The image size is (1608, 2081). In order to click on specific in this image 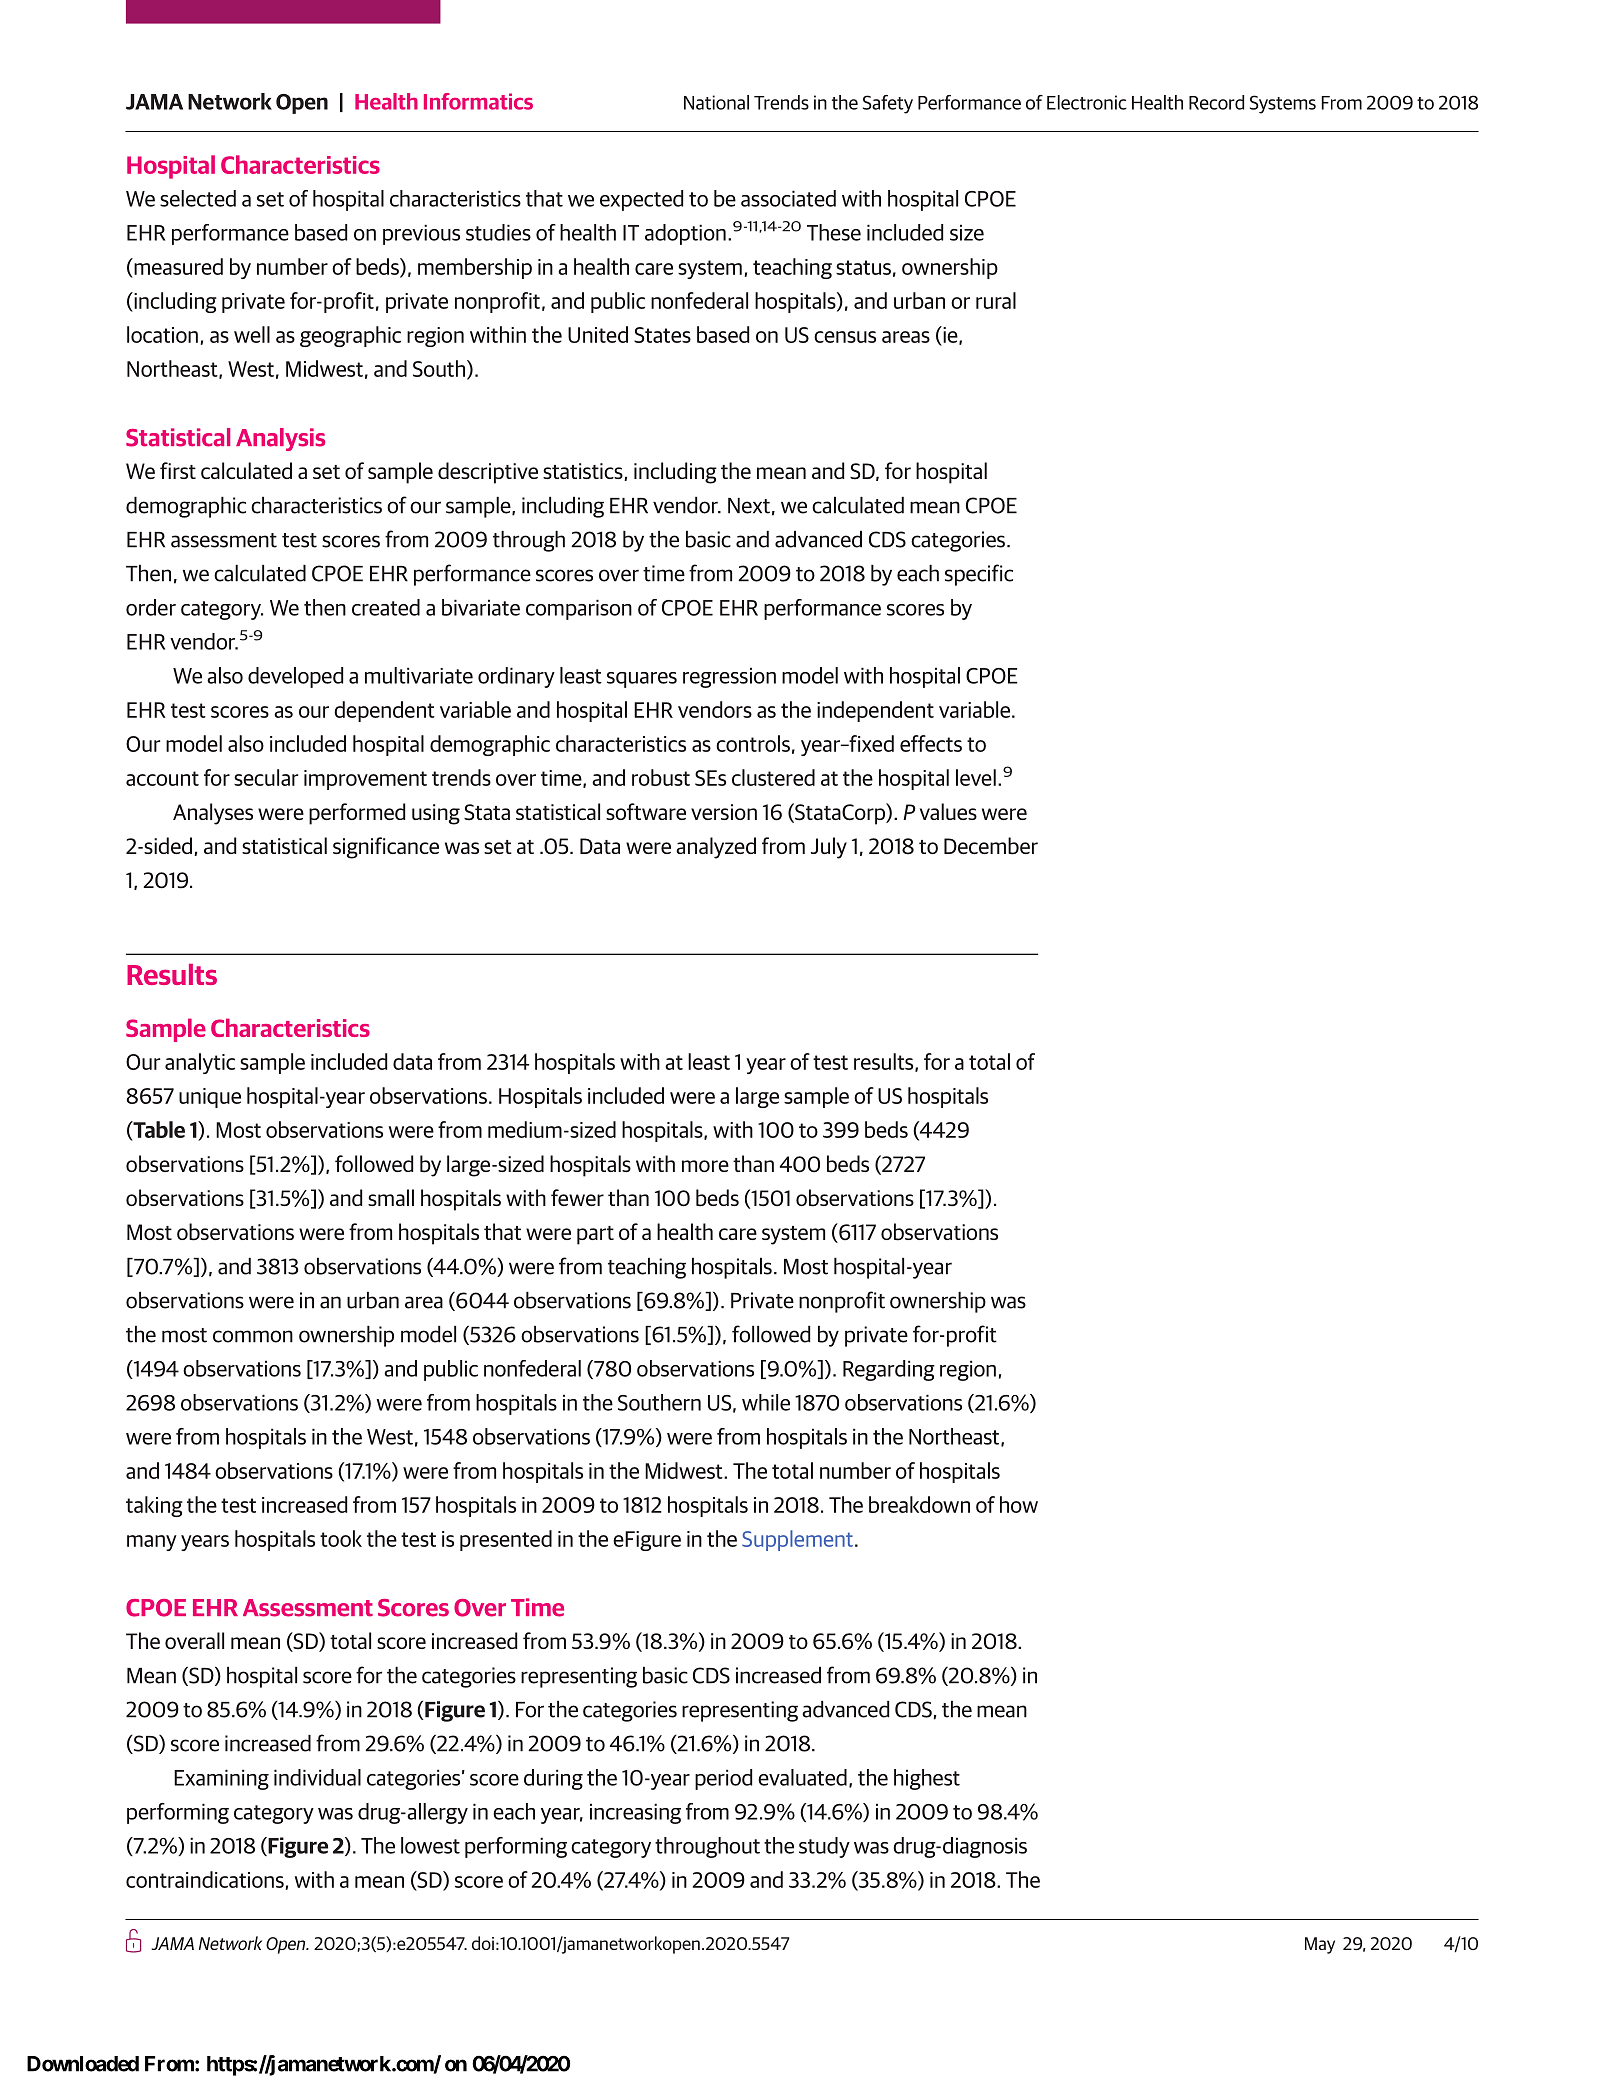, I will do `click(979, 575)`.
